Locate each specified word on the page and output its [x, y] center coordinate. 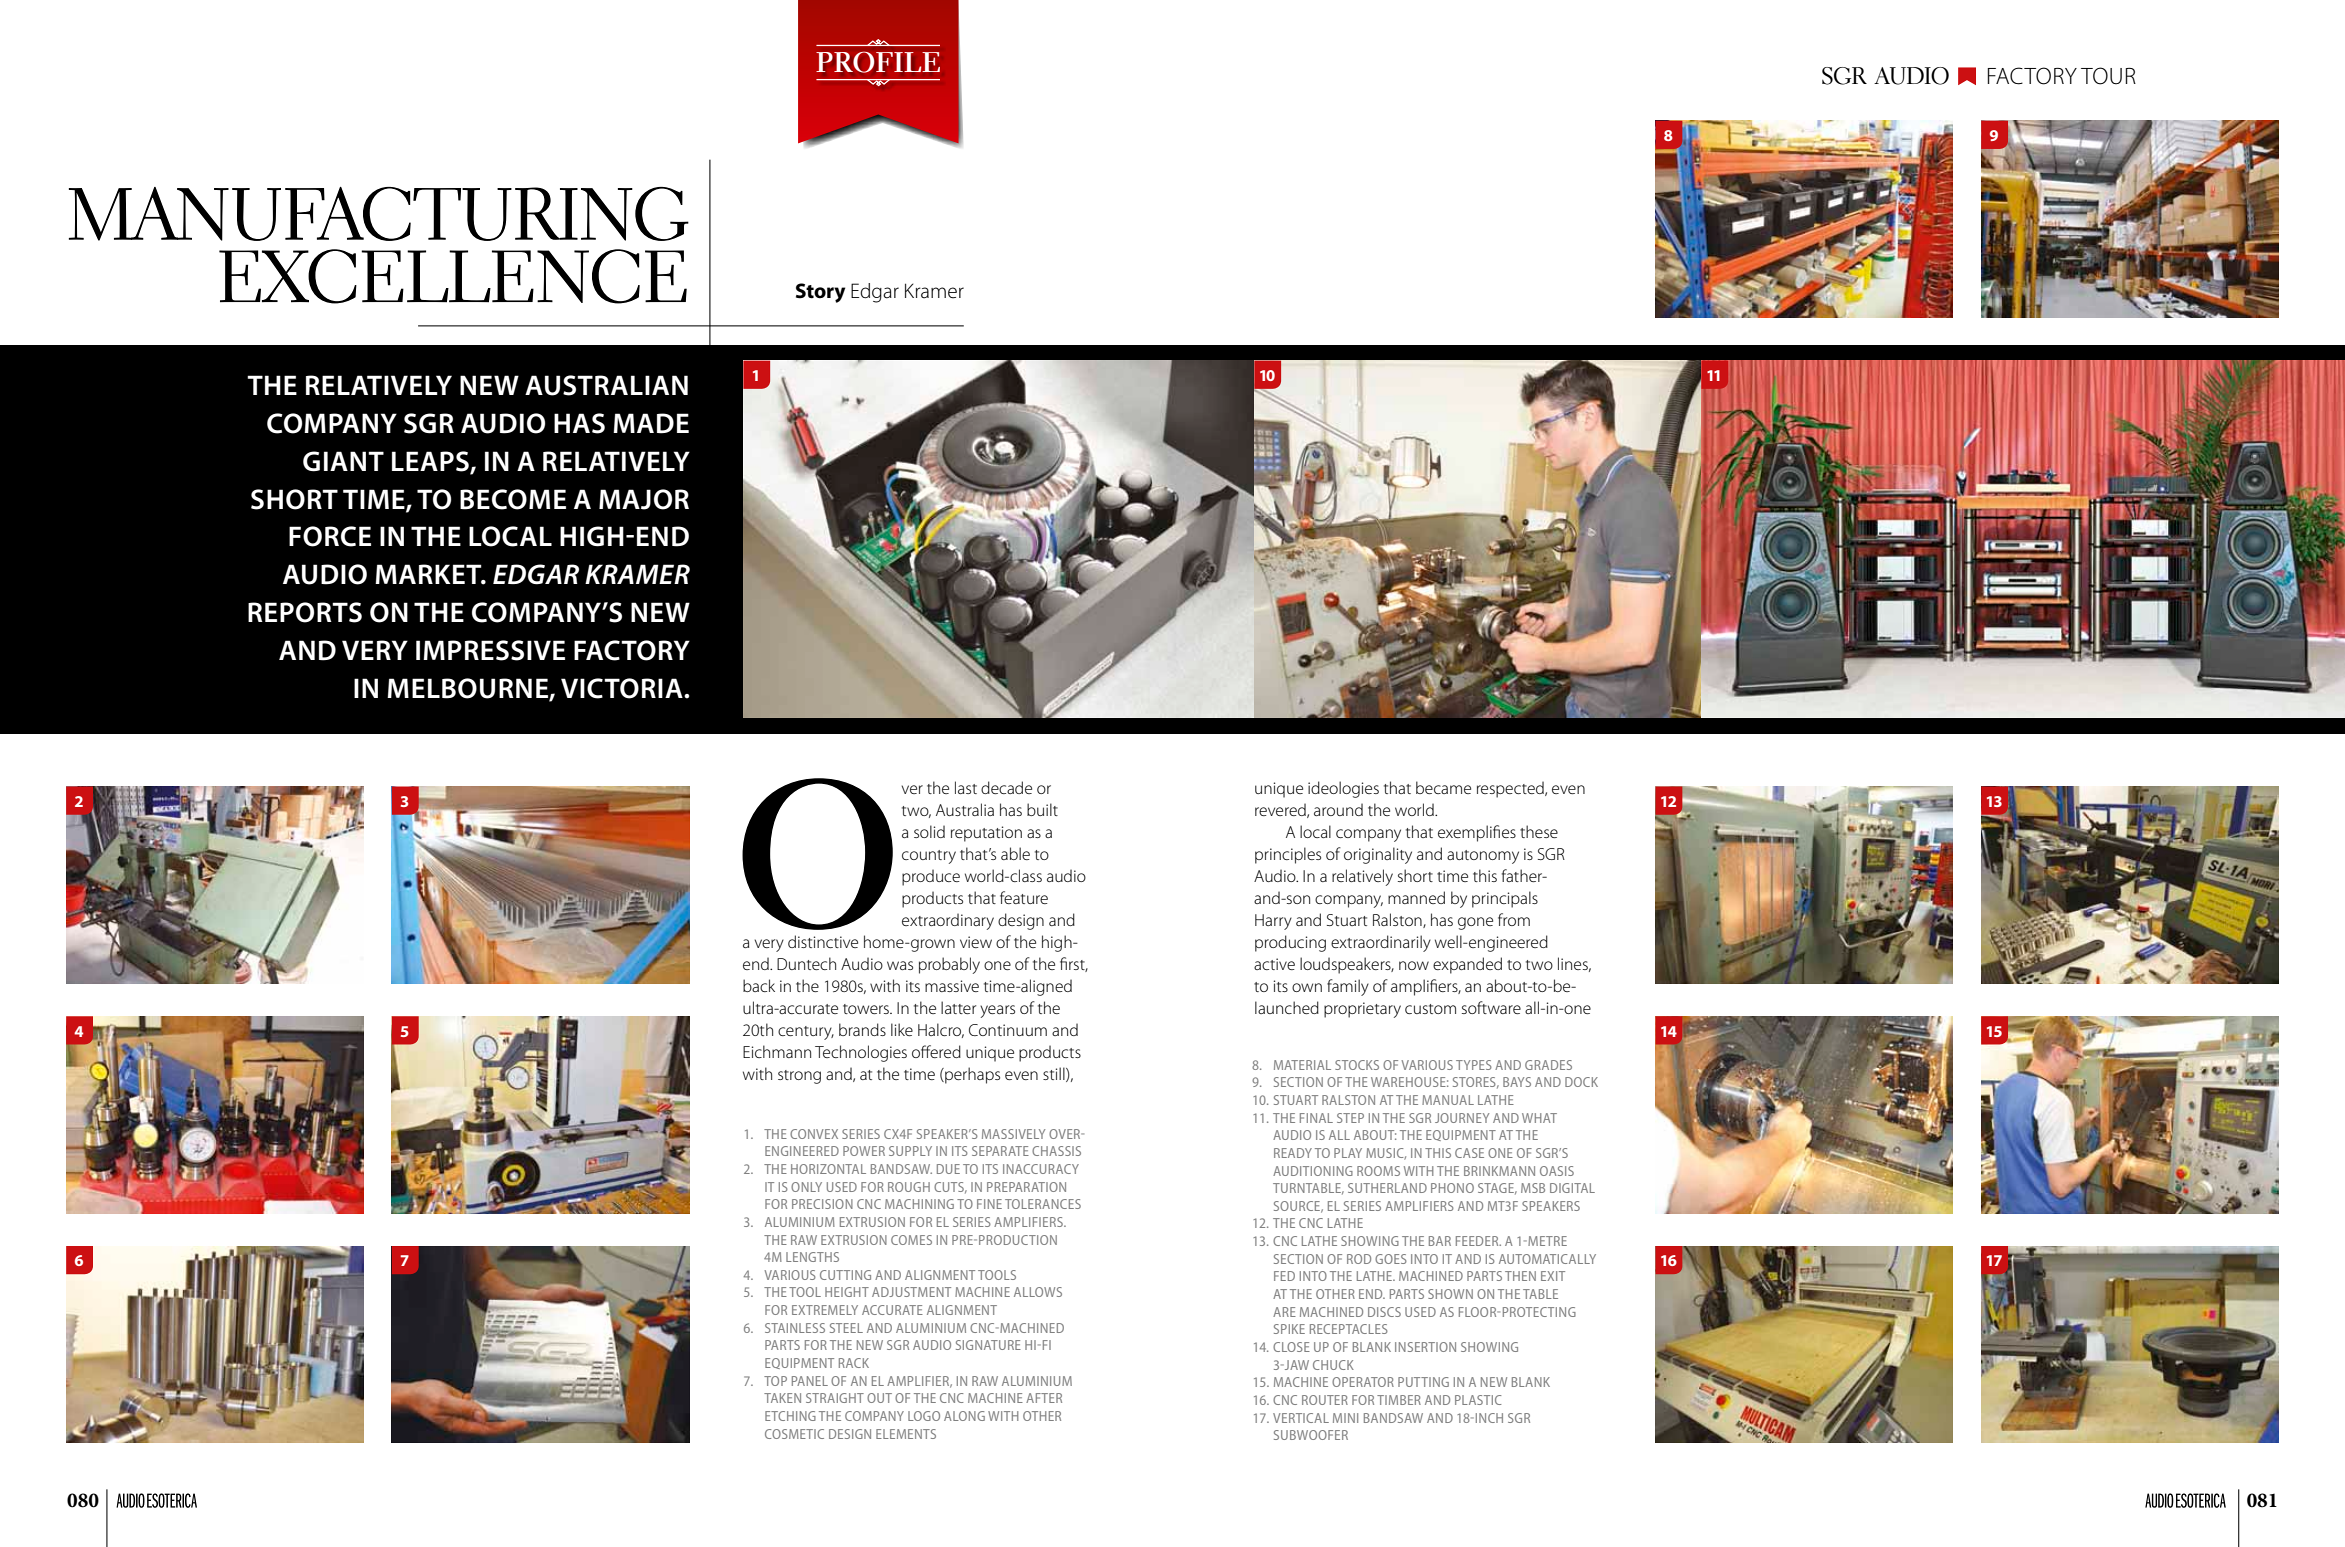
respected [1511, 789]
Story [820, 293]
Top [775, 1381]
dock [1581, 1082]
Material [1302, 1065]
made [651, 423]
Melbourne [468, 689]
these [1539, 831]
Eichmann [777, 1051]
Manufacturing [379, 214]
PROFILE [878, 62]
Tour [2108, 76]
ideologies [1343, 789]
